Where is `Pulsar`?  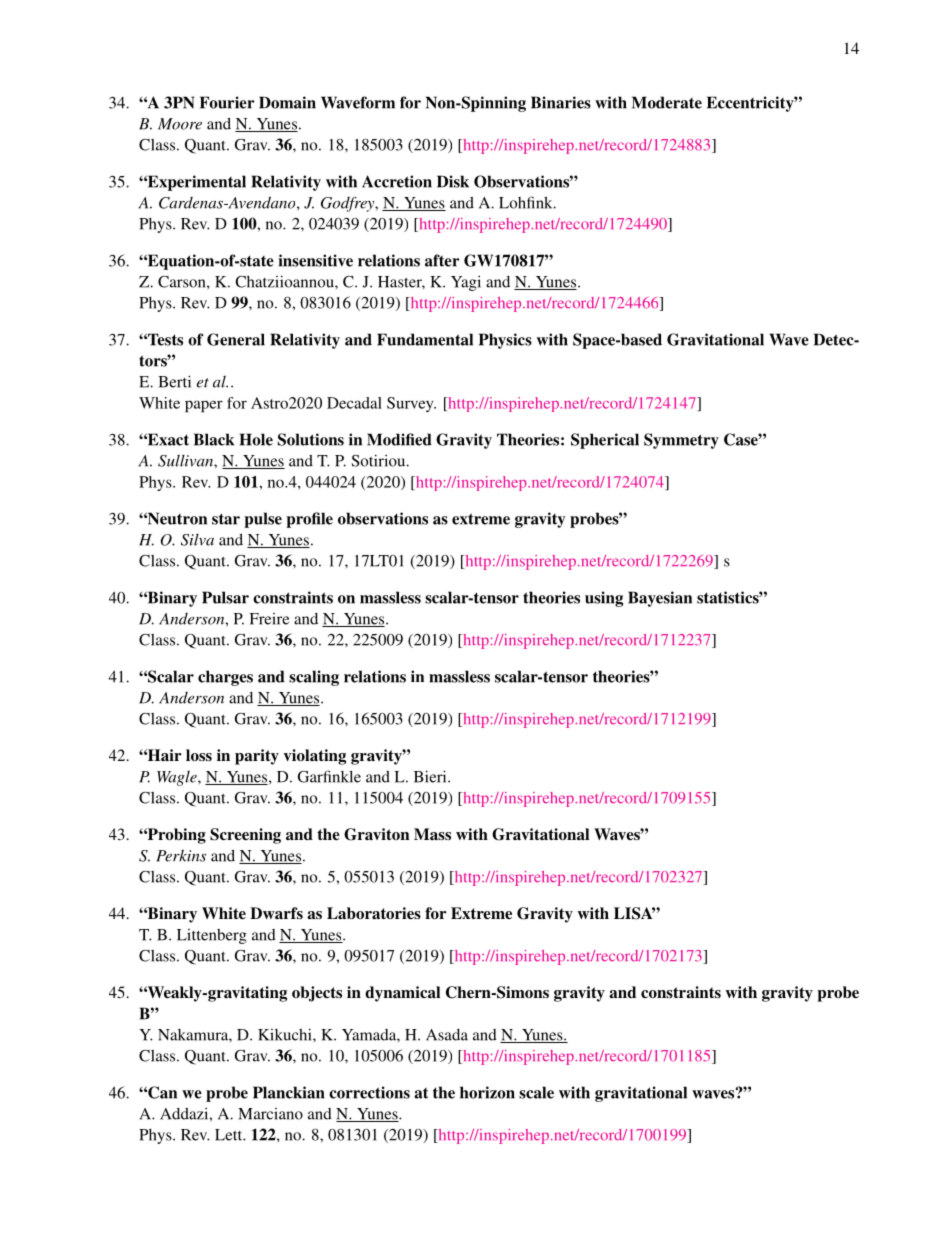 Pulsar is located at coordinates (225, 597).
